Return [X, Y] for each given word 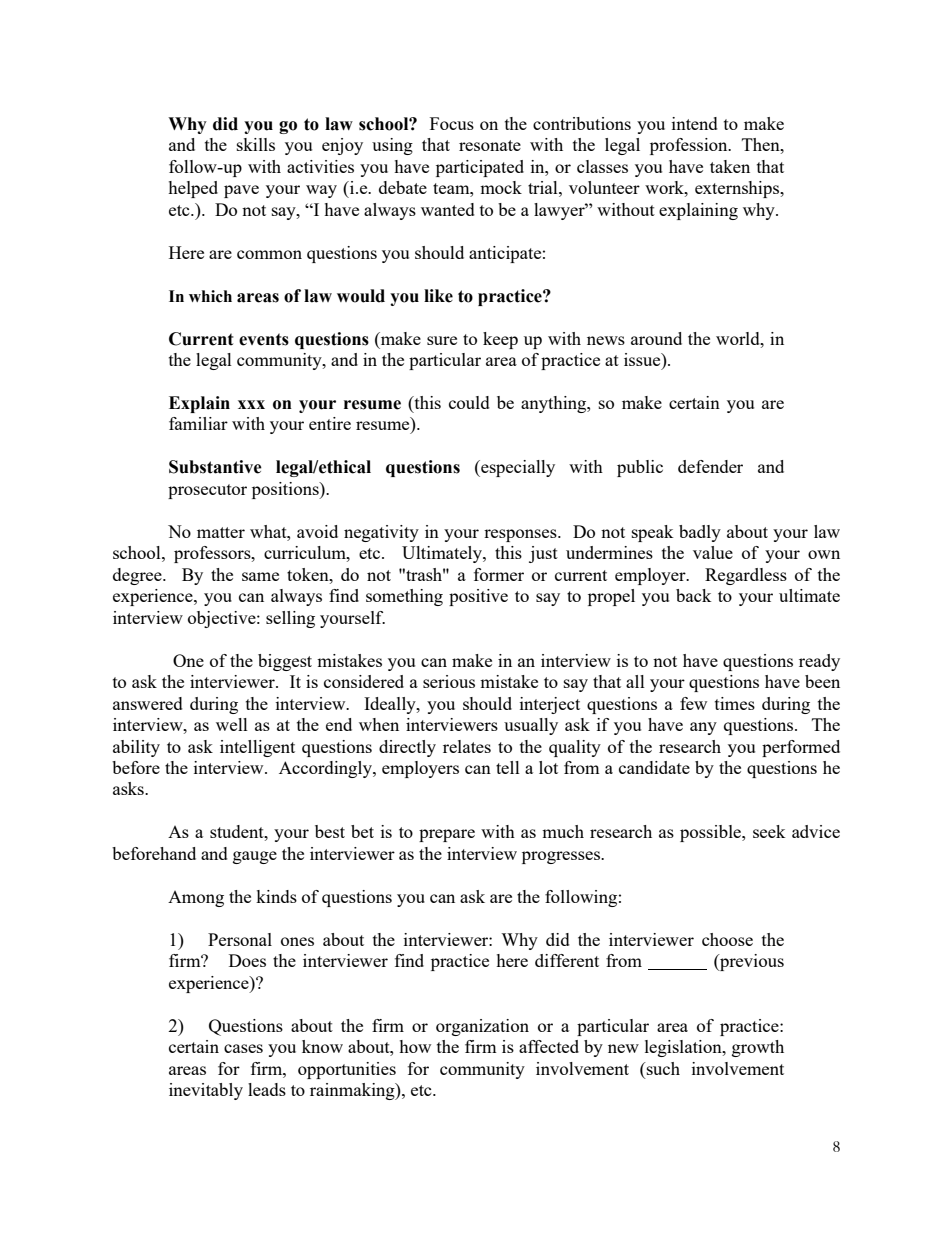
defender [710, 466]
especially [517, 468]
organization [482, 1027]
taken [730, 166]
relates [467, 746]
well [232, 724]
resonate [490, 145]
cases [243, 1048]
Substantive [215, 467]
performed [801, 748]
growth [758, 1048]
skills [256, 144]
